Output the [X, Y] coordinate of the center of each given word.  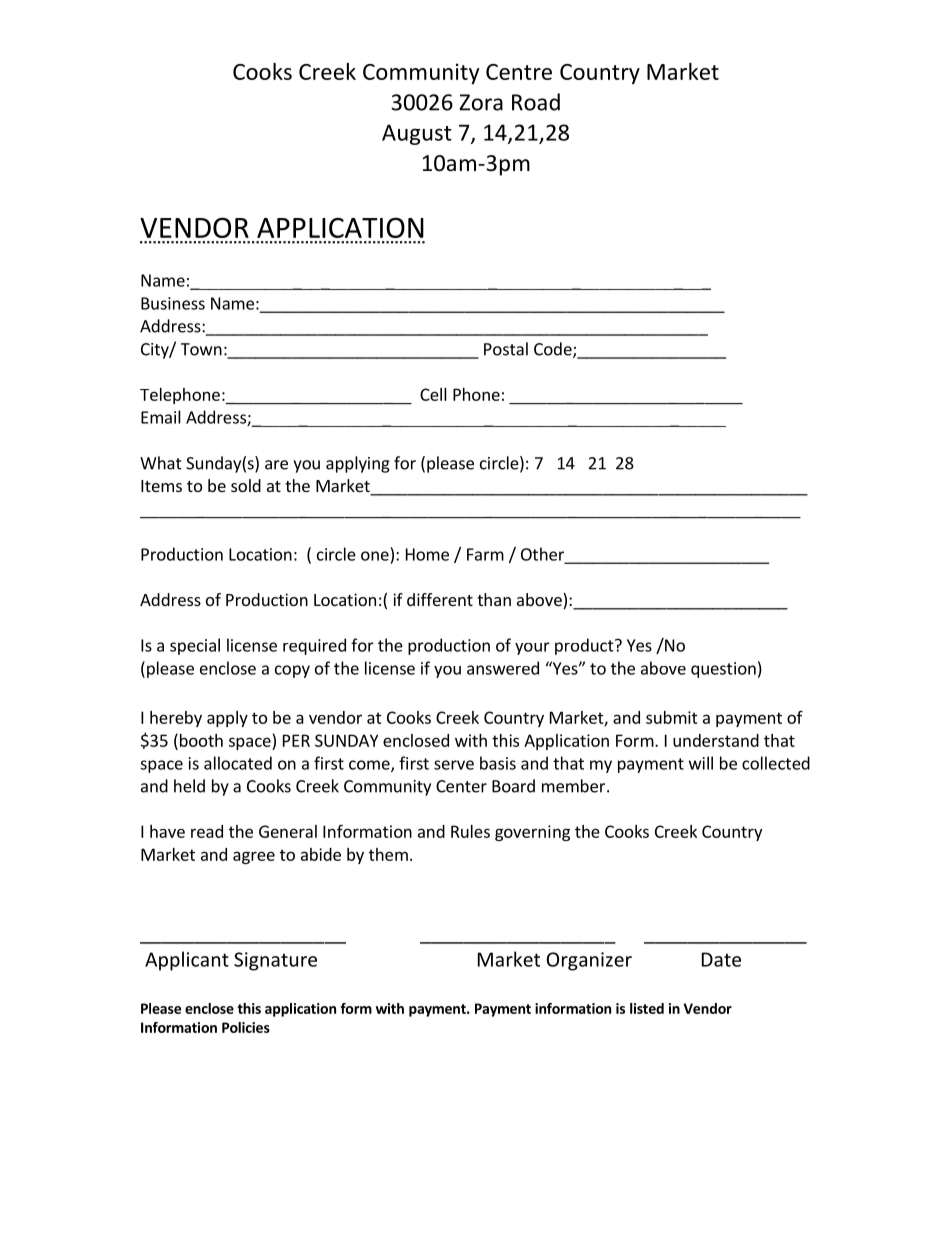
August [417, 134]
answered [503, 668]
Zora [481, 102]
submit [672, 717]
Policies [246, 1027]
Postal [506, 349]
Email [161, 417]
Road [536, 102]
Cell [433, 394]
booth [200, 740]
